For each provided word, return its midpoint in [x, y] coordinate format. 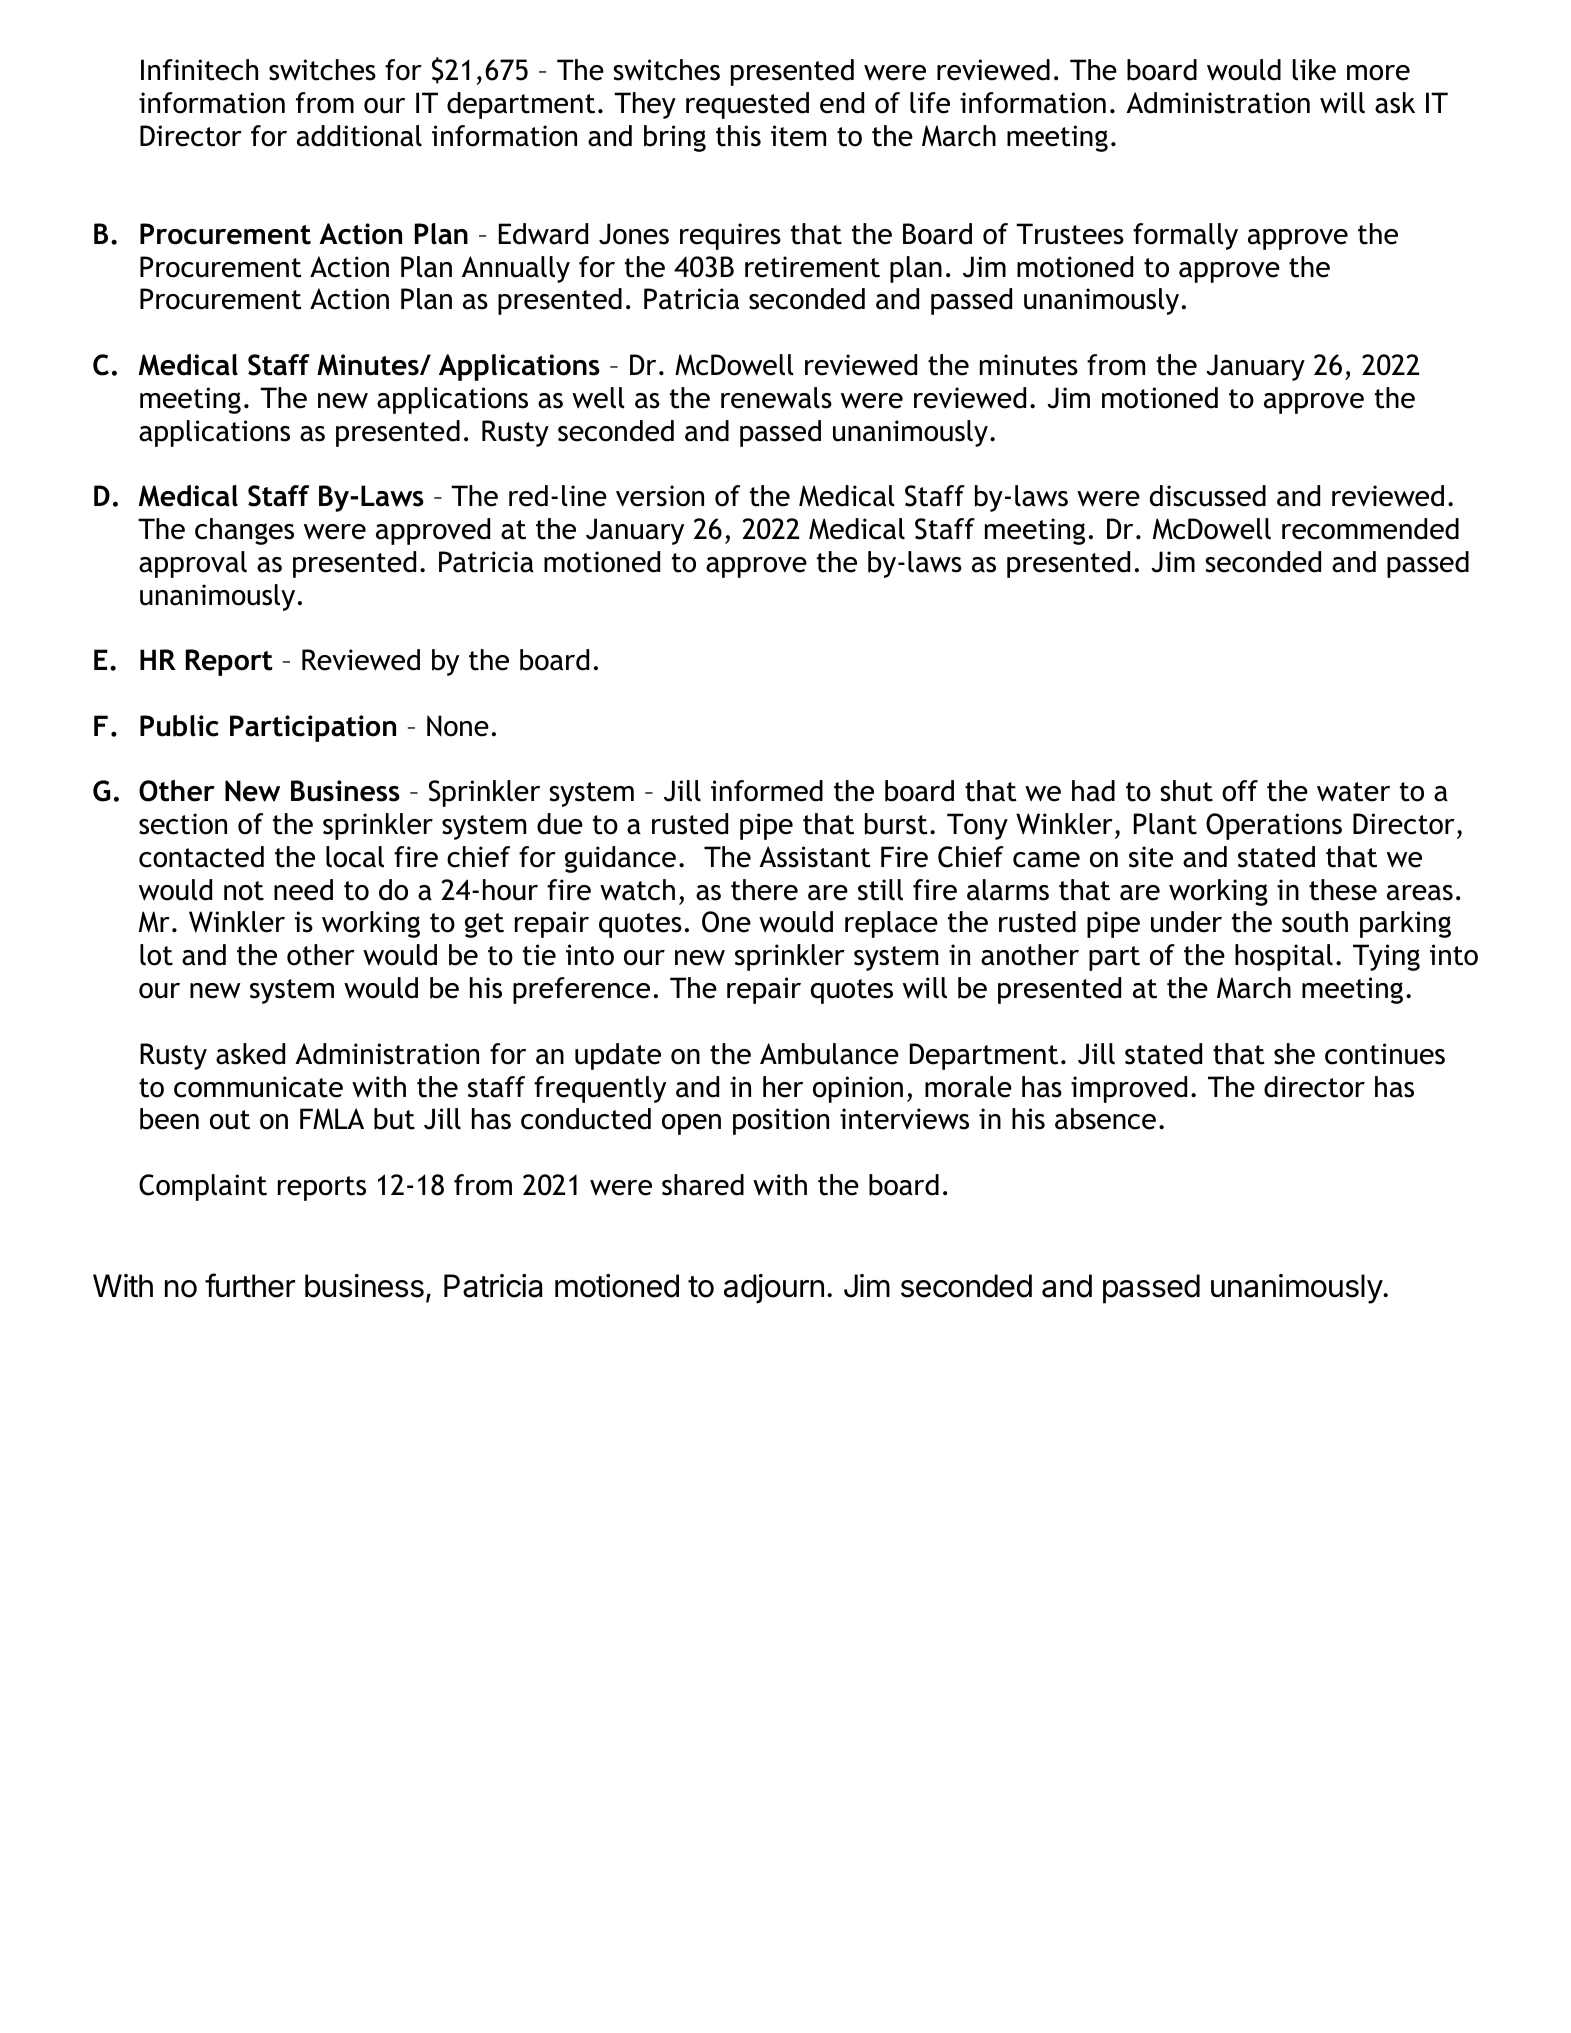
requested [747, 105]
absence [1105, 1119]
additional [359, 136]
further [250, 1285]
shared [703, 1185]
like [1314, 70]
